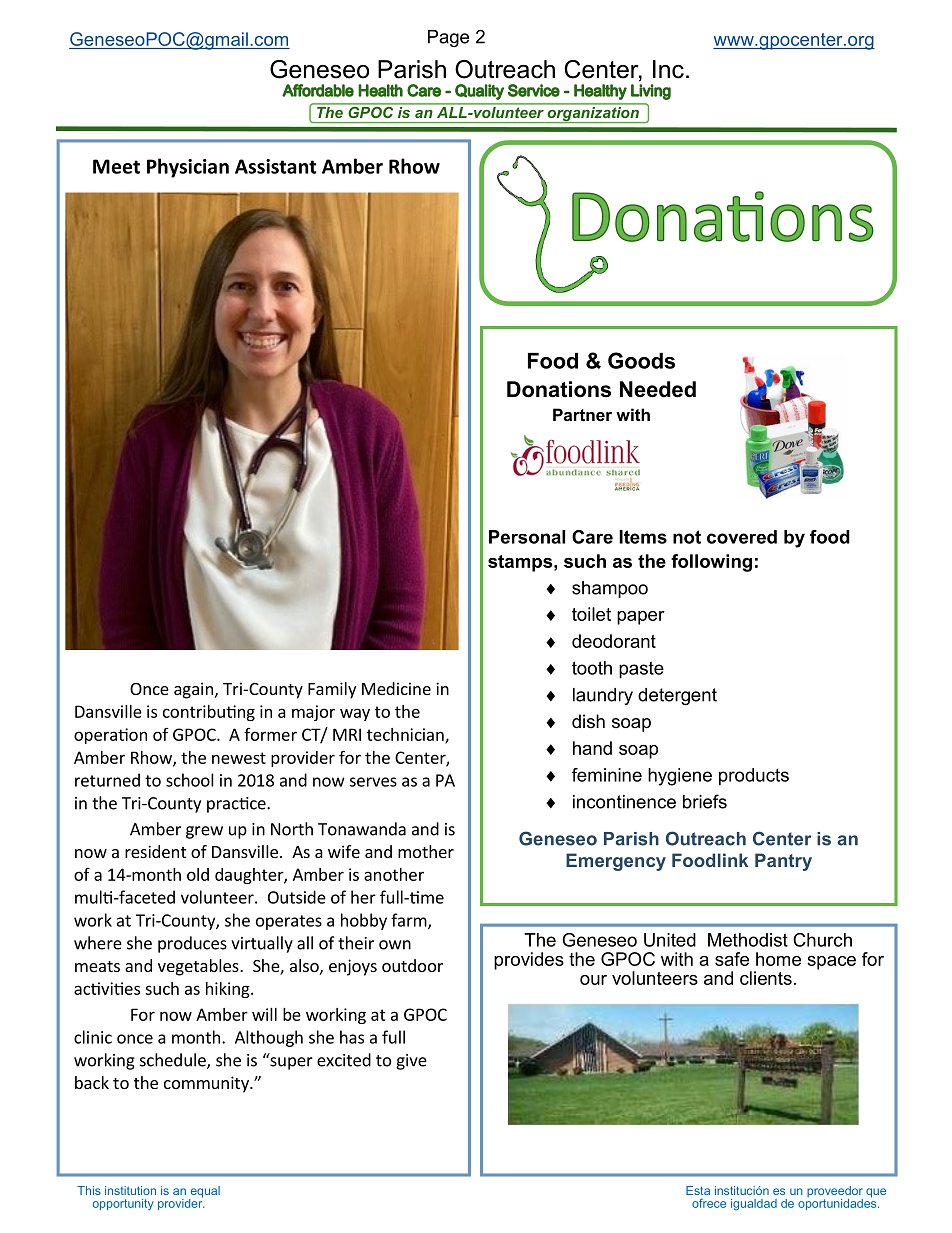  Describe the element at coordinates (591, 614) in the screenshot. I see `toilet` at that location.
